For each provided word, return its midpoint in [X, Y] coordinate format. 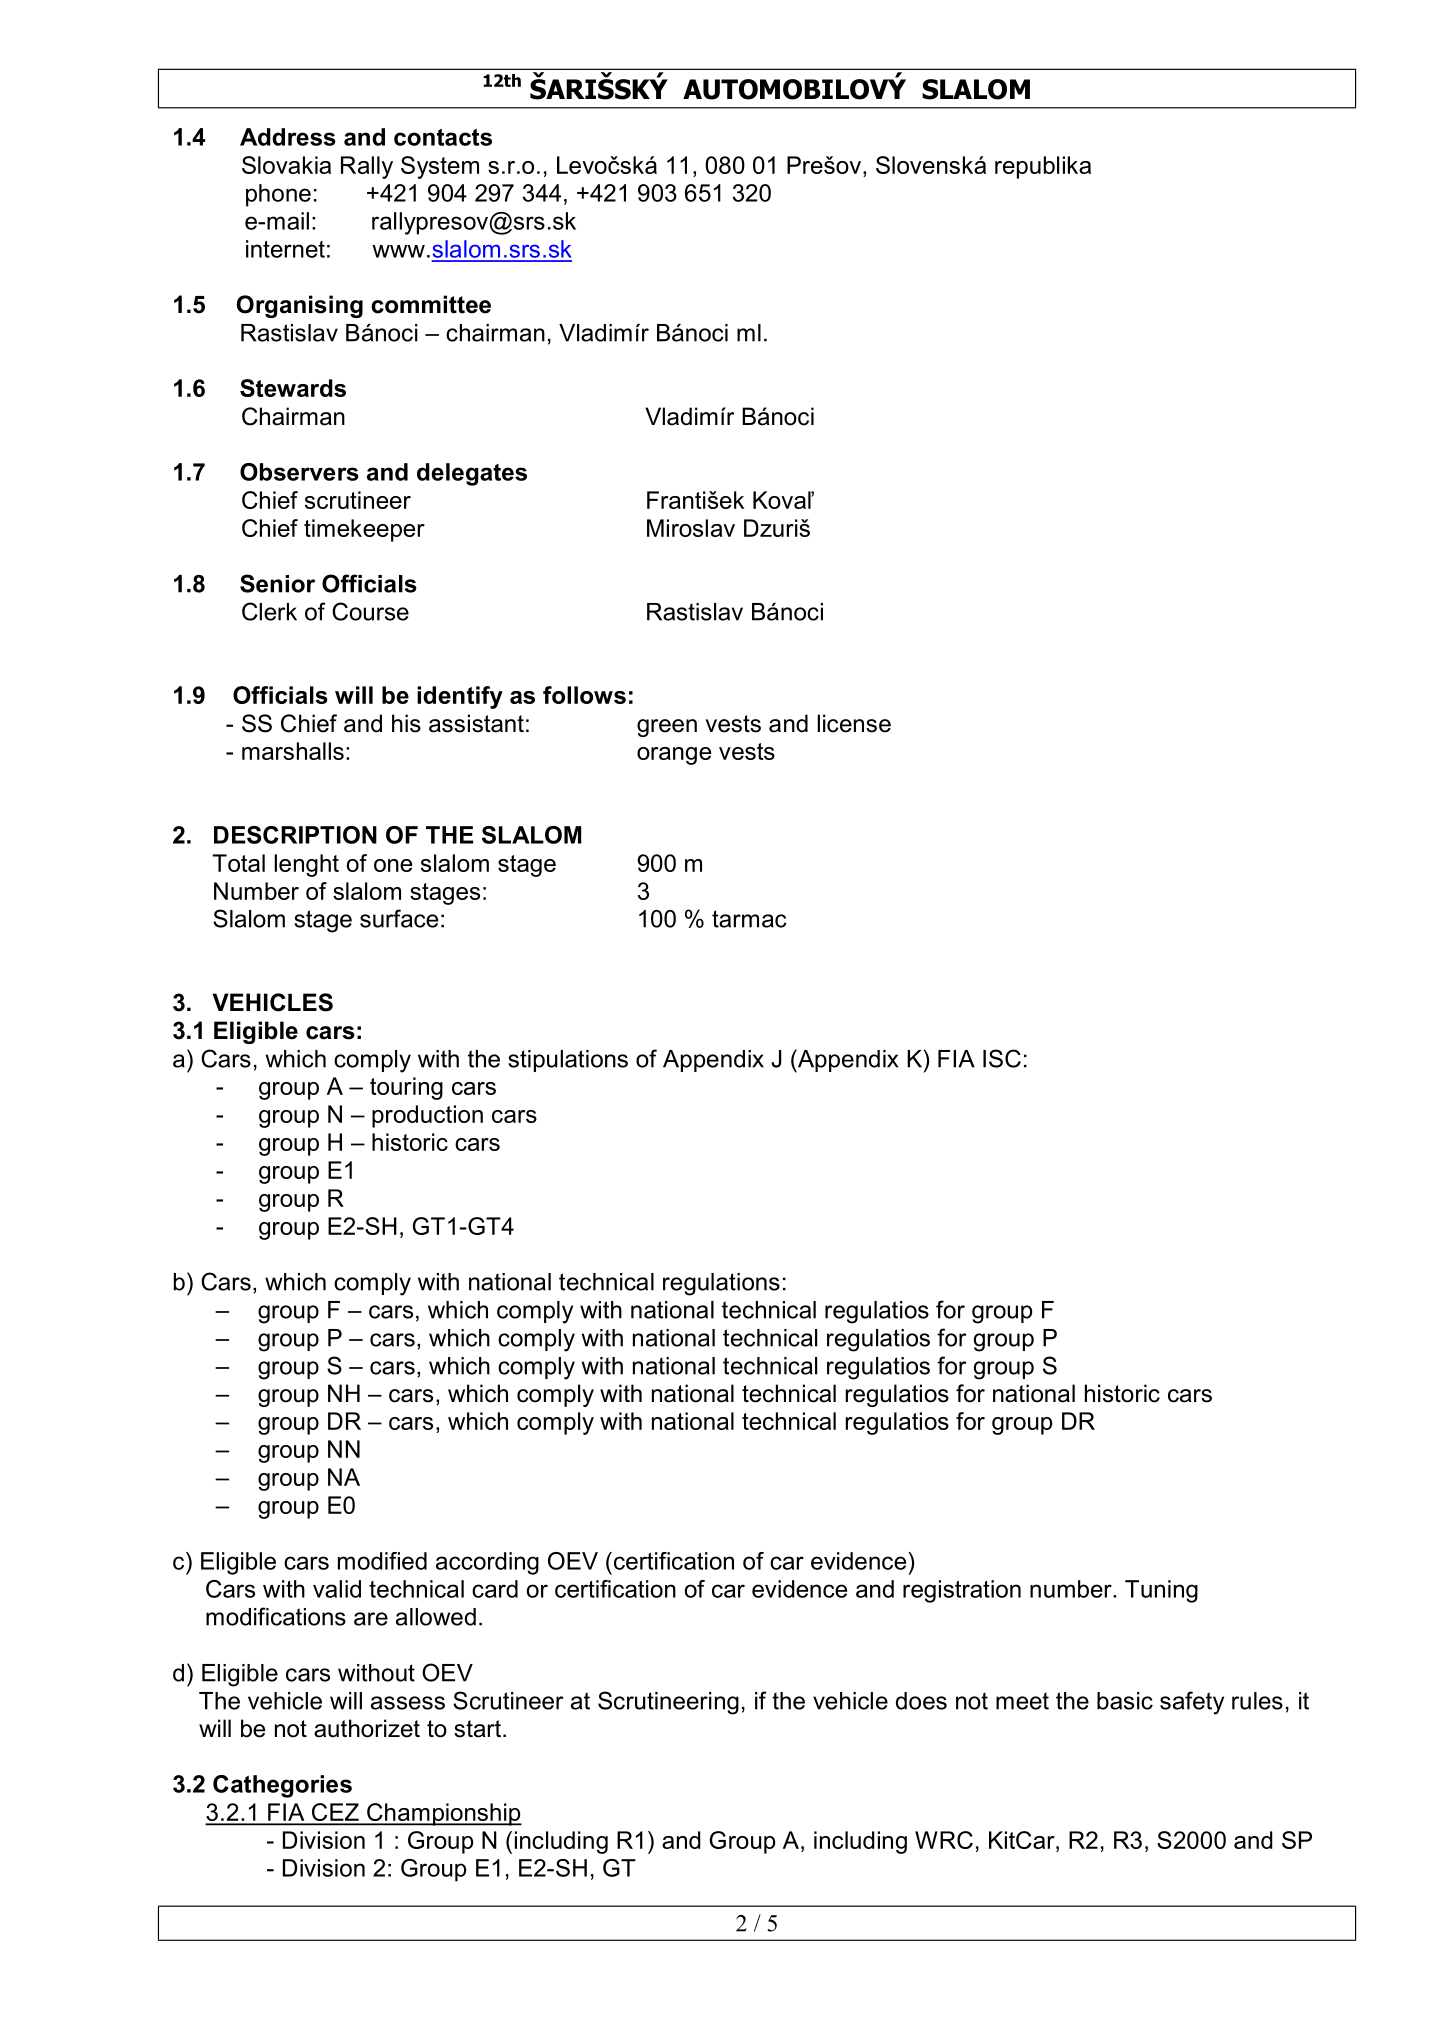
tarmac [749, 919]
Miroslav [691, 528]
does [921, 1701]
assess [408, 1703]
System [440, 167]
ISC [1002, 1058]
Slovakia [286, 165]
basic [1125, 1701]
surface [399, 918]
